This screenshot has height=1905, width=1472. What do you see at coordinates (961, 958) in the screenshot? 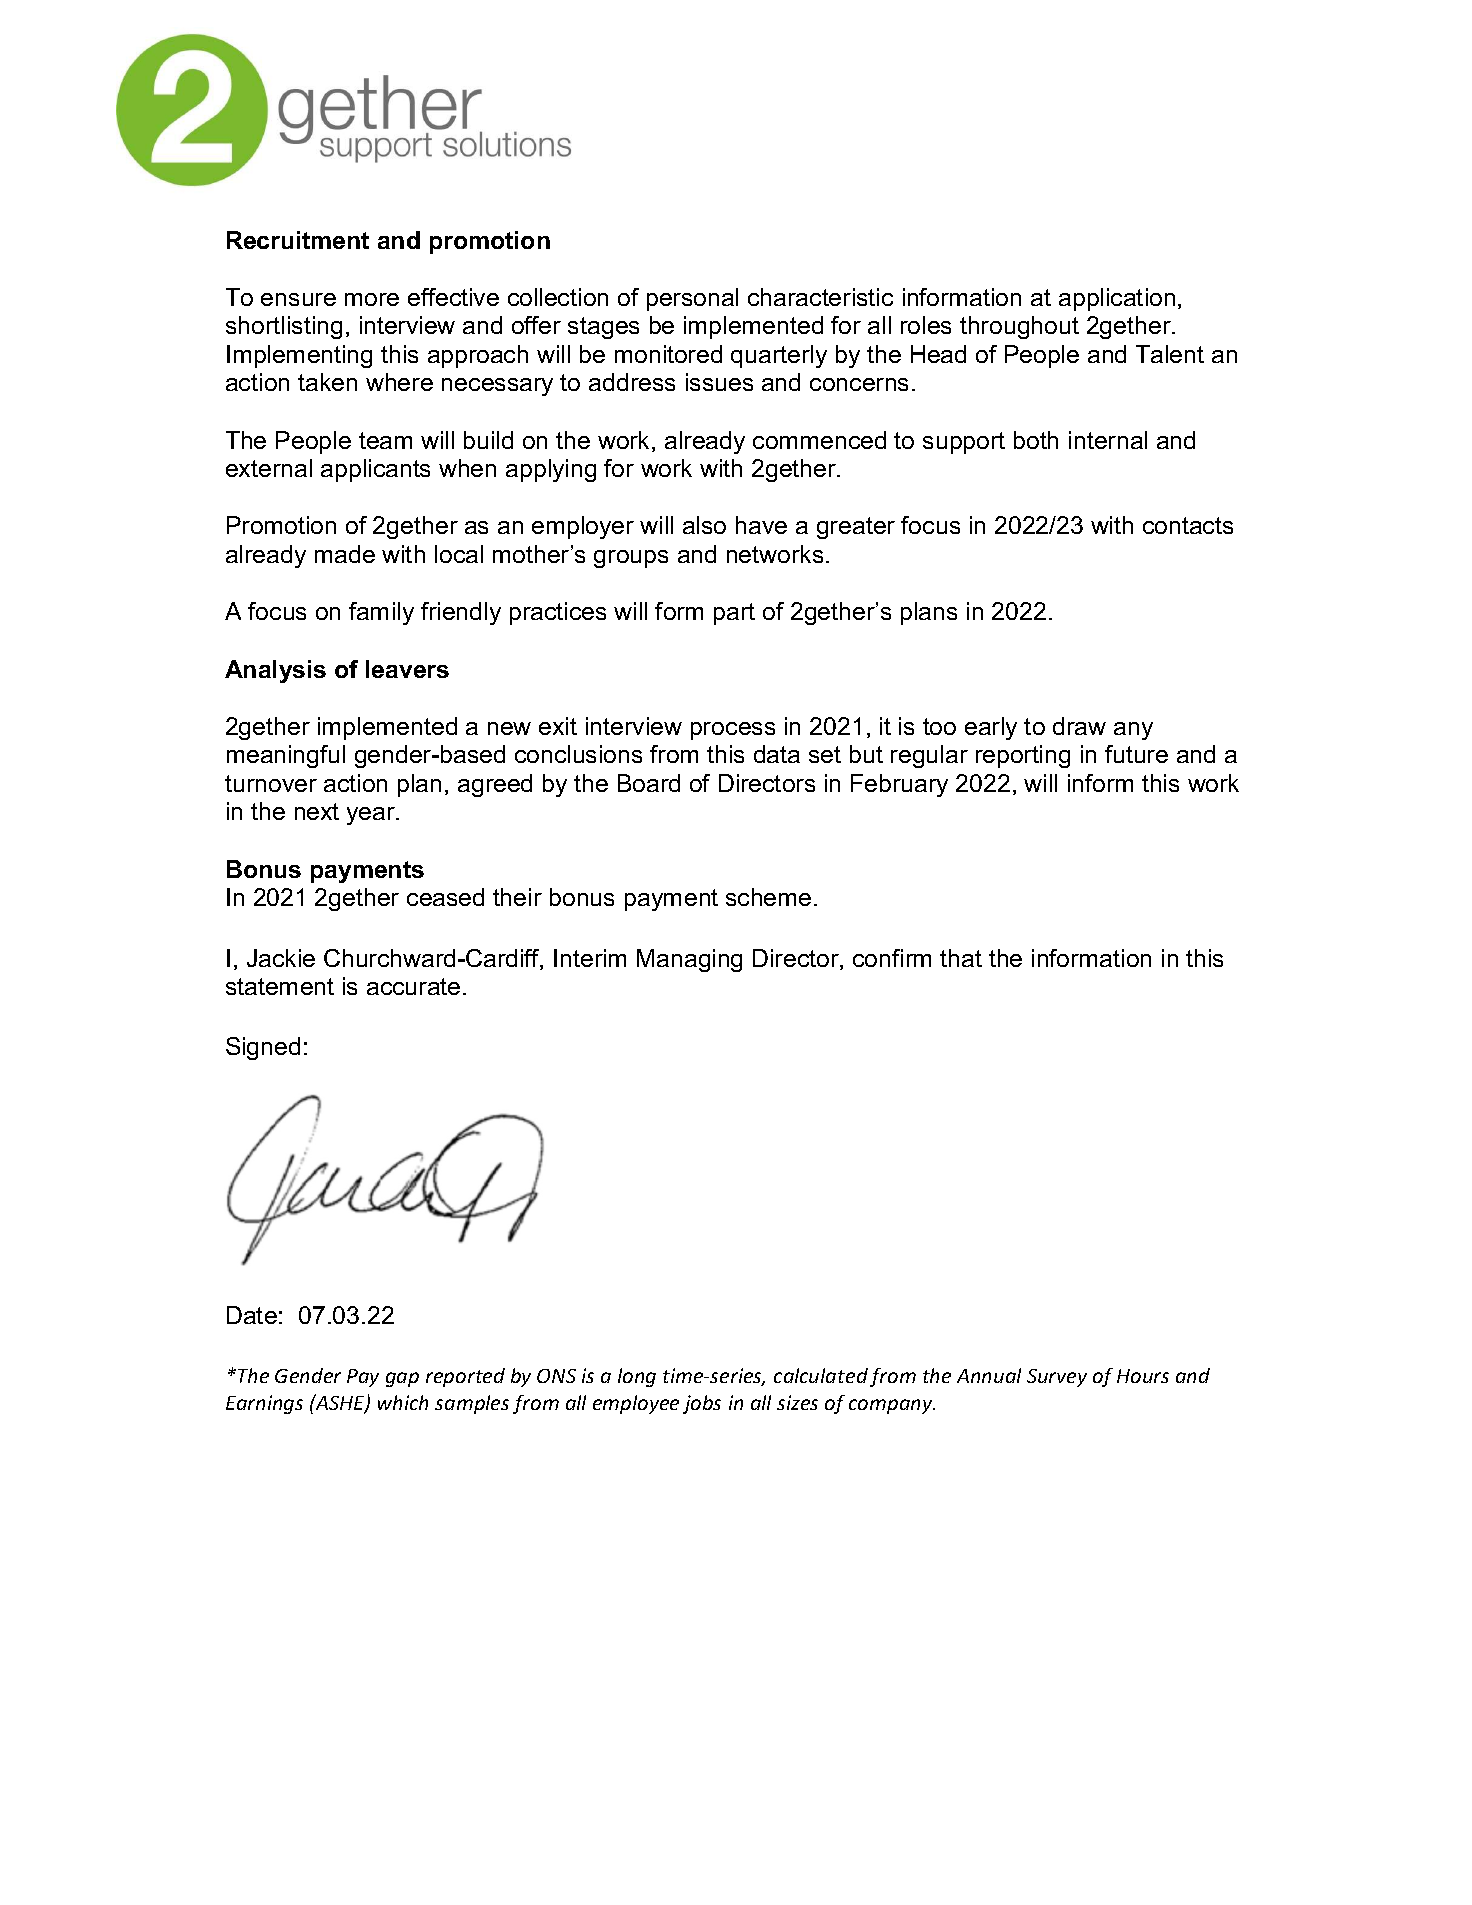
I see `that` at bounding box center [961, 958].
